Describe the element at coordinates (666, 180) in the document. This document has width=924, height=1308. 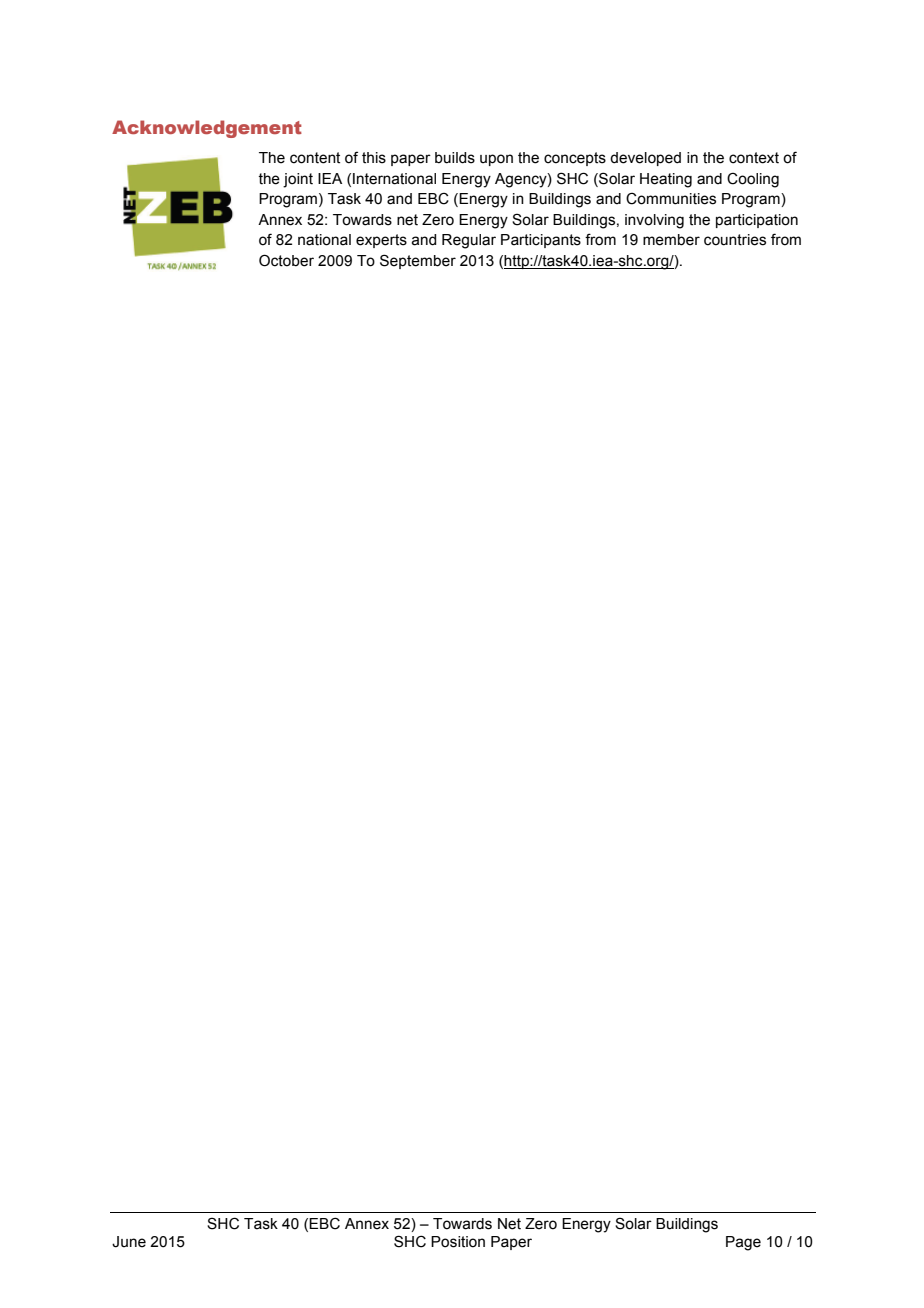
I see `Heating` at that location.
